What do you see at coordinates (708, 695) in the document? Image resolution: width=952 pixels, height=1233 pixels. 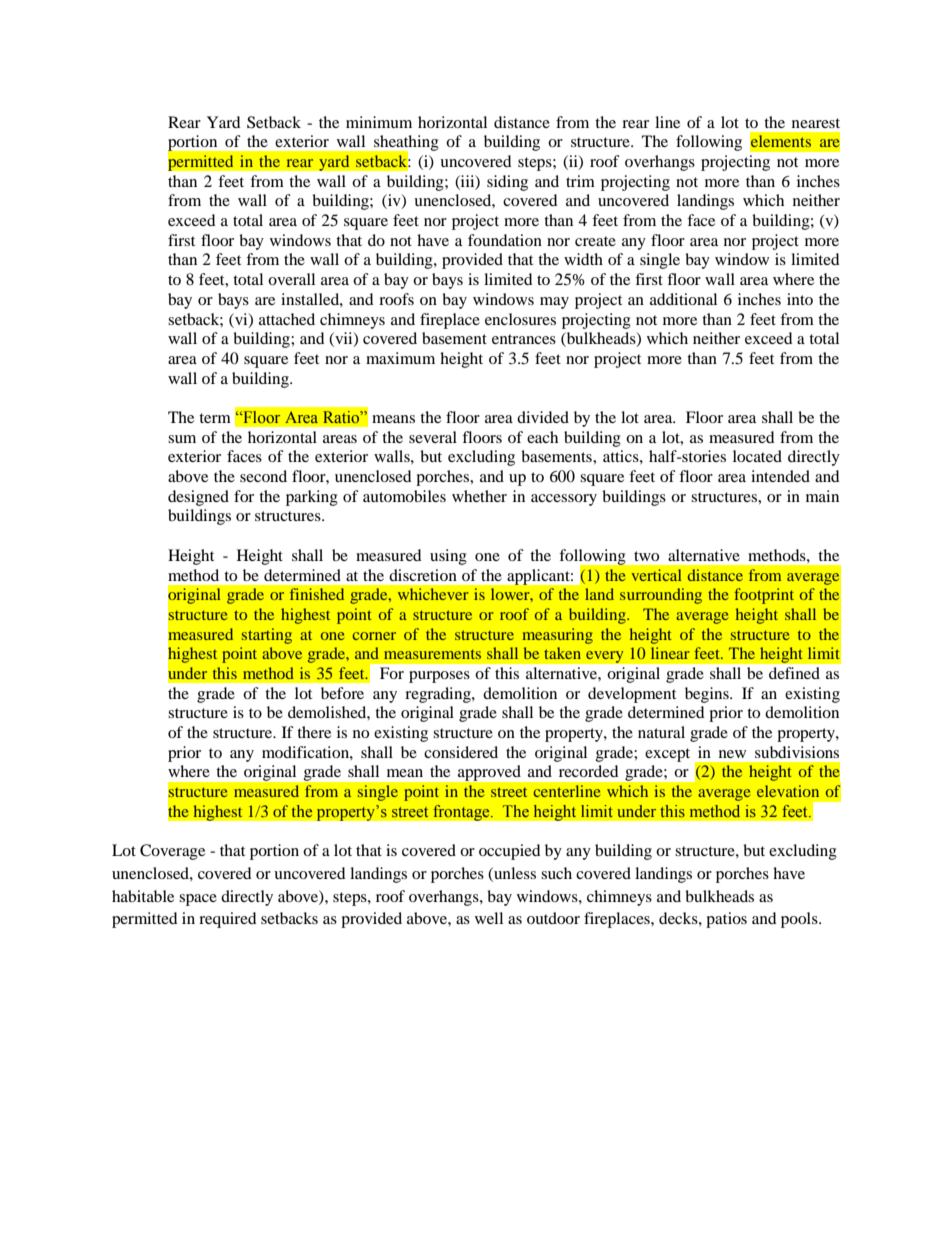 I see `begins` at bounding box center [708, 695].
